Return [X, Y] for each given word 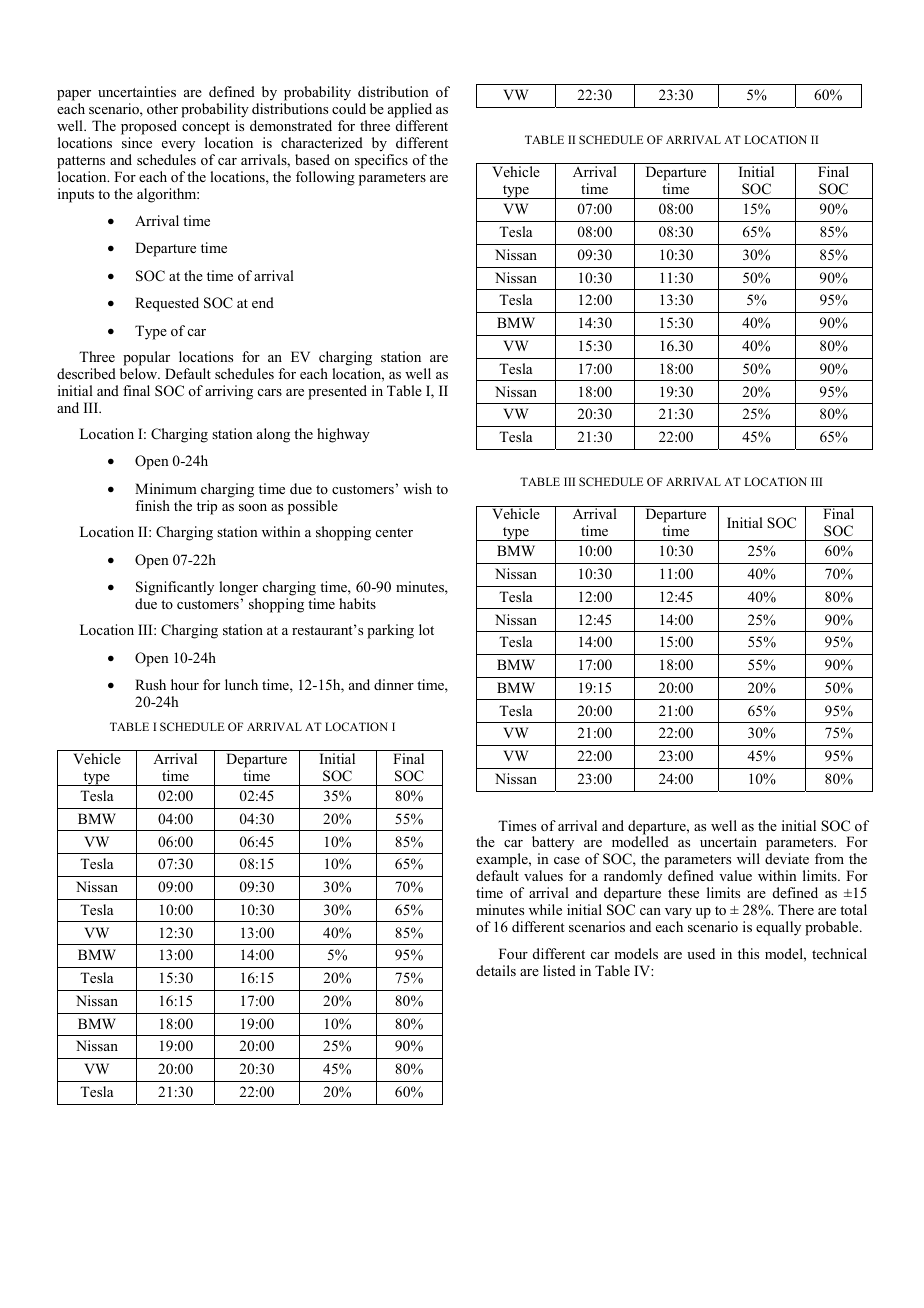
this [748, 953]
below [140, 373]
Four [513, 953]
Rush [150, 684]
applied [410, 110]
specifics [381, 161]
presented [337, 392]
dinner [394, 684]
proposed [149, 127]
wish [417, 488]
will [748, 858]
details [496, 970]
